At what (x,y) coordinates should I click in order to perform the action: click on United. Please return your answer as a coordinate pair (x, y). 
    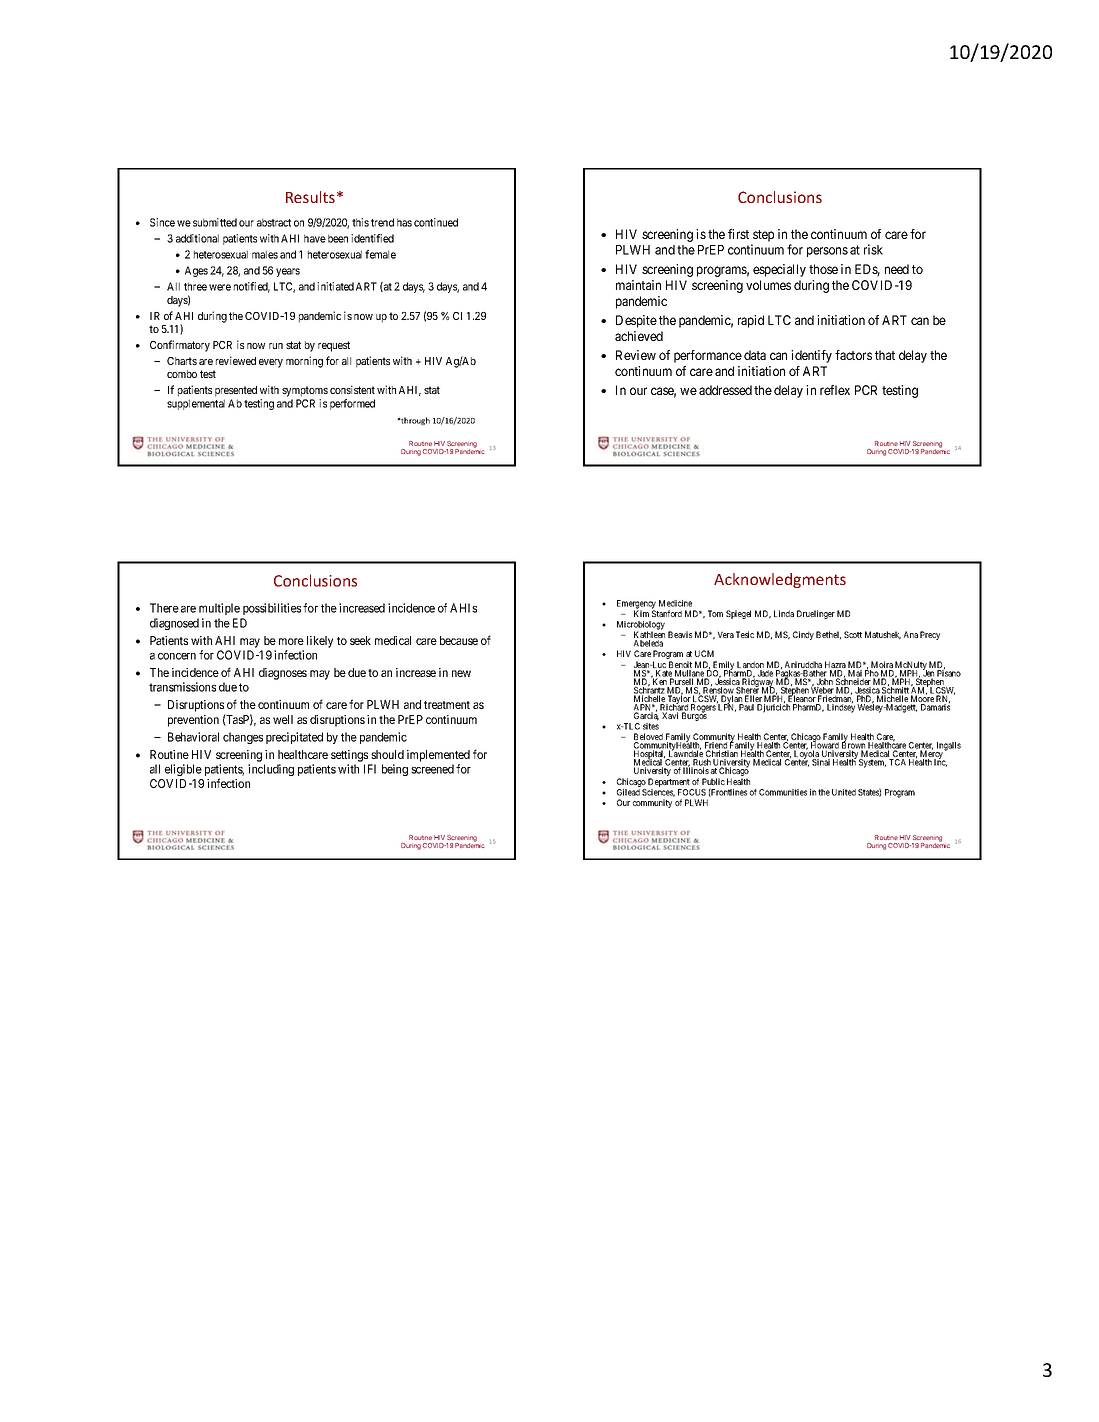
    Looking at the image, I should click on (844, 792).
